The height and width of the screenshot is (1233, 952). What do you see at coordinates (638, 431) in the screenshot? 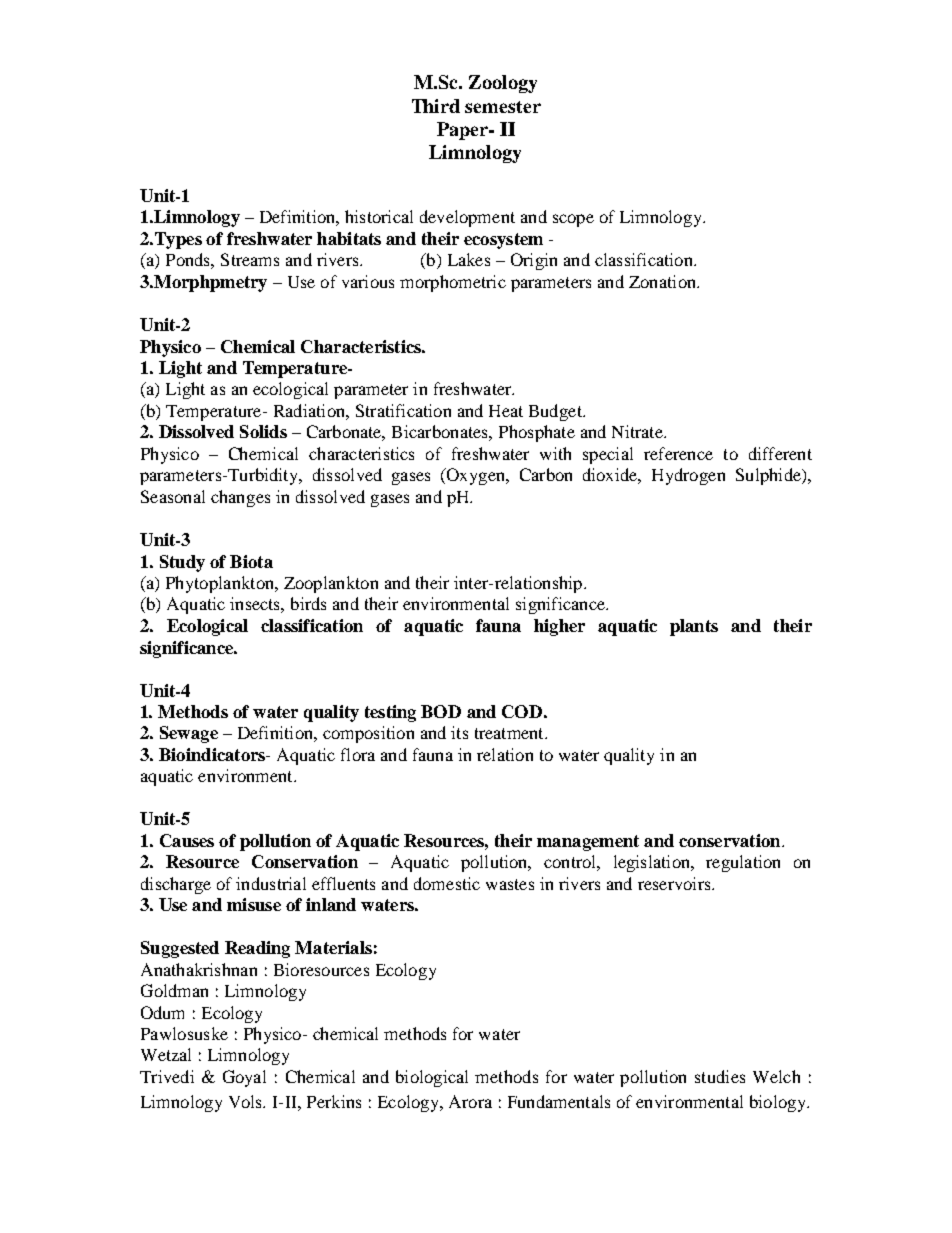
I see `Nitrate` at bounding box center [638, 431].
